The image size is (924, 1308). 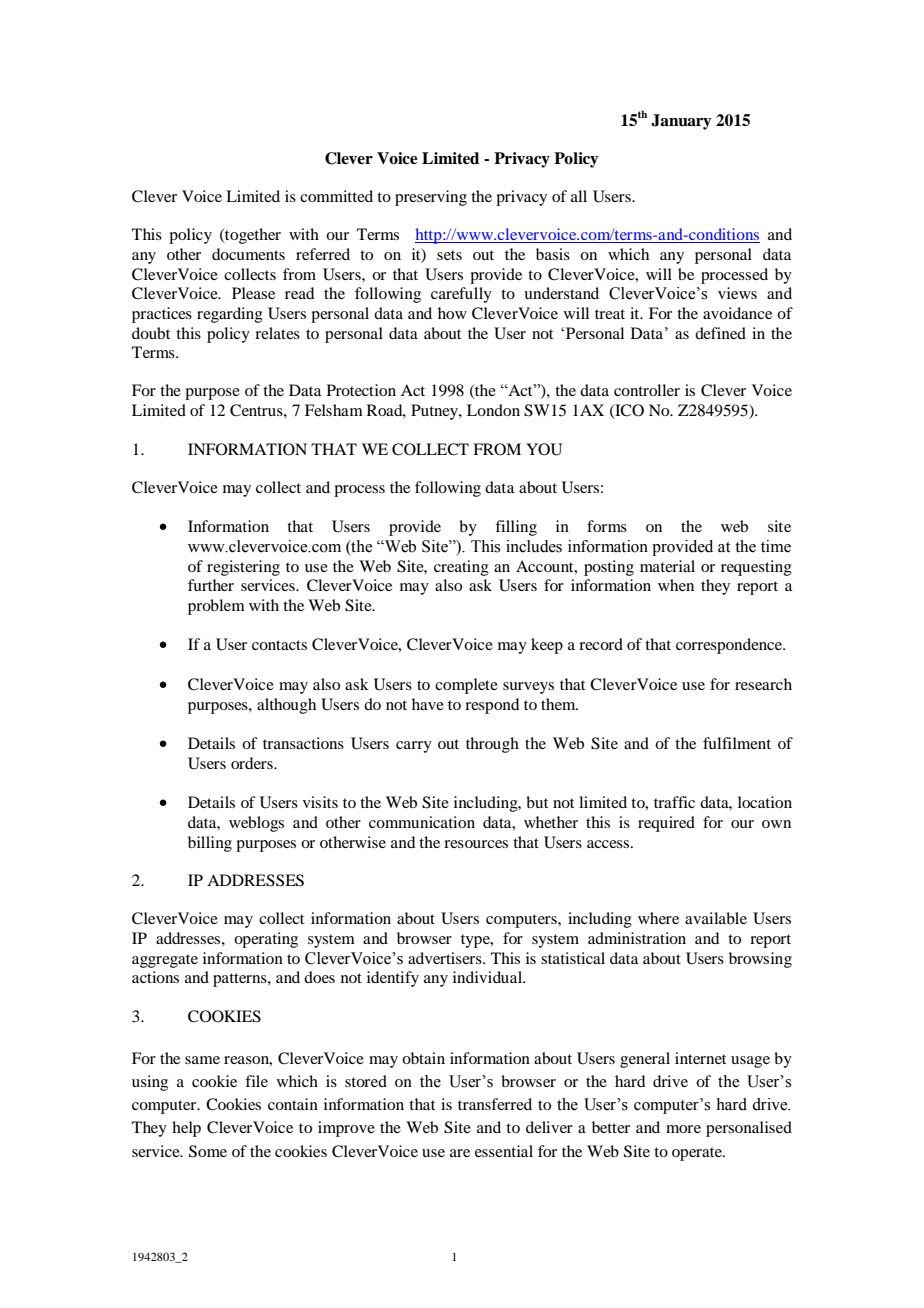 What do you see at coordinates (476, 844) in the page?
I see `resources` at bounding box center [476, 844].
